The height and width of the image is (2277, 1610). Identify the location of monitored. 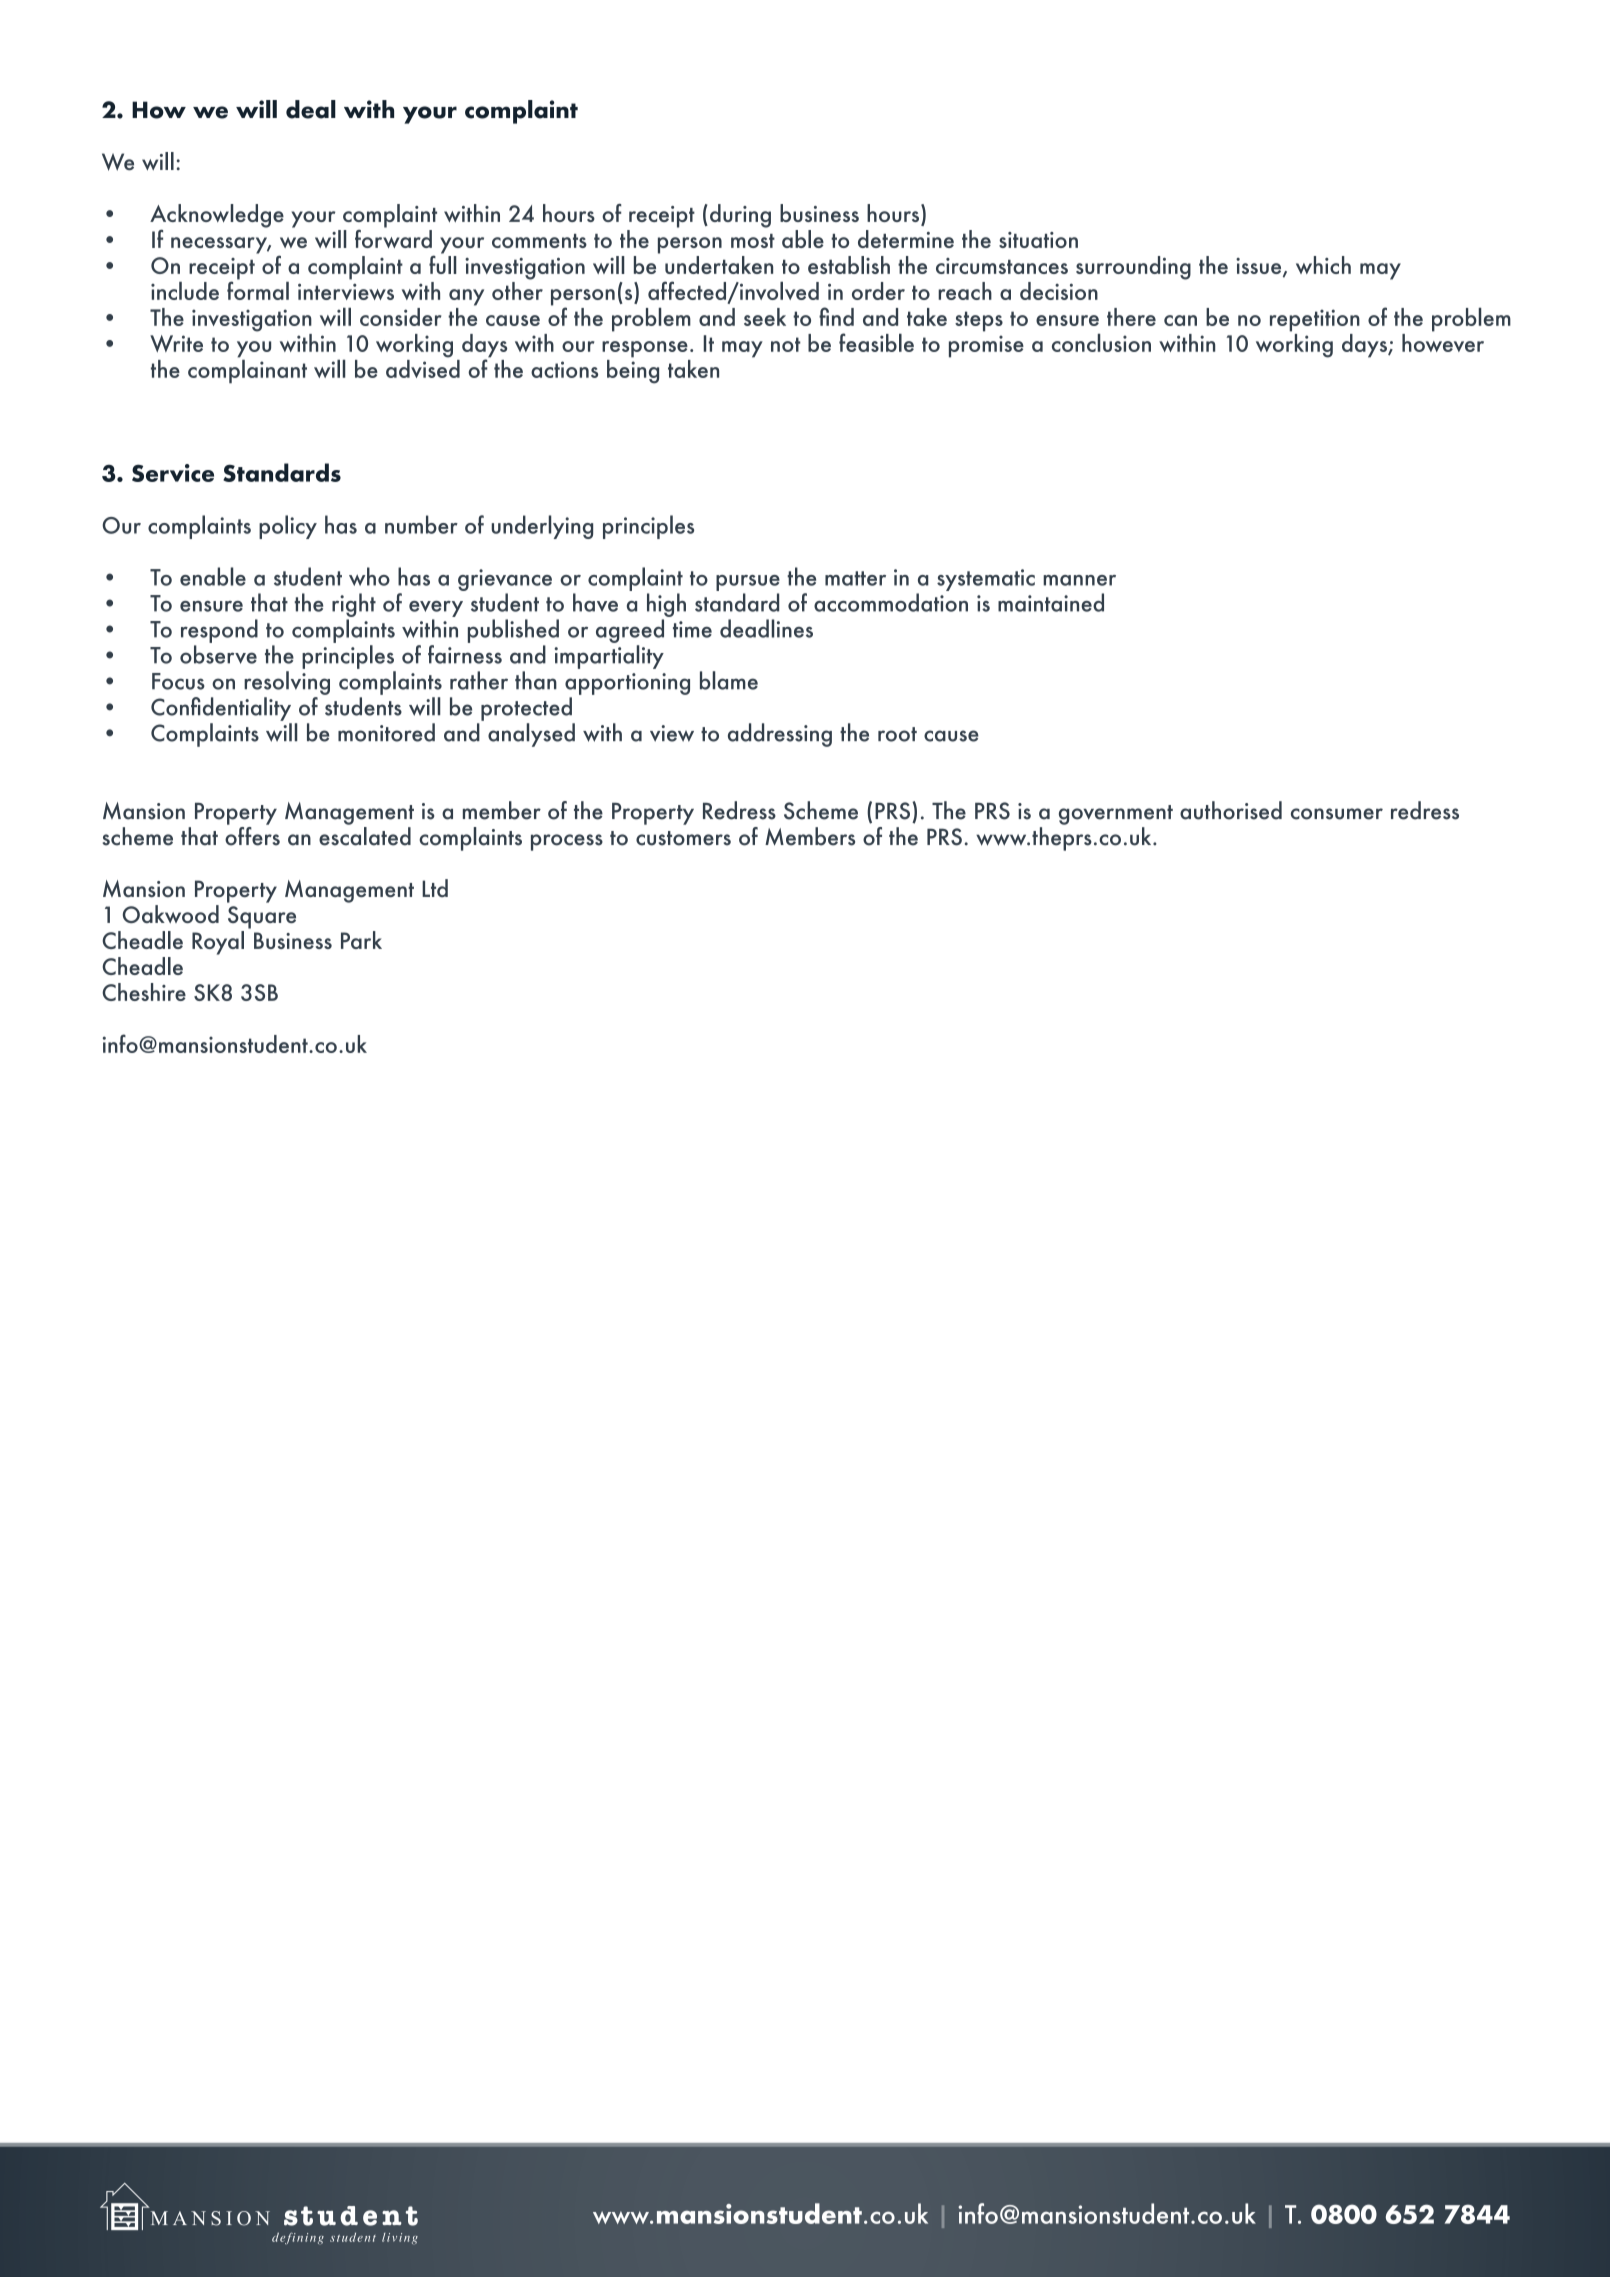
(386, 732).
